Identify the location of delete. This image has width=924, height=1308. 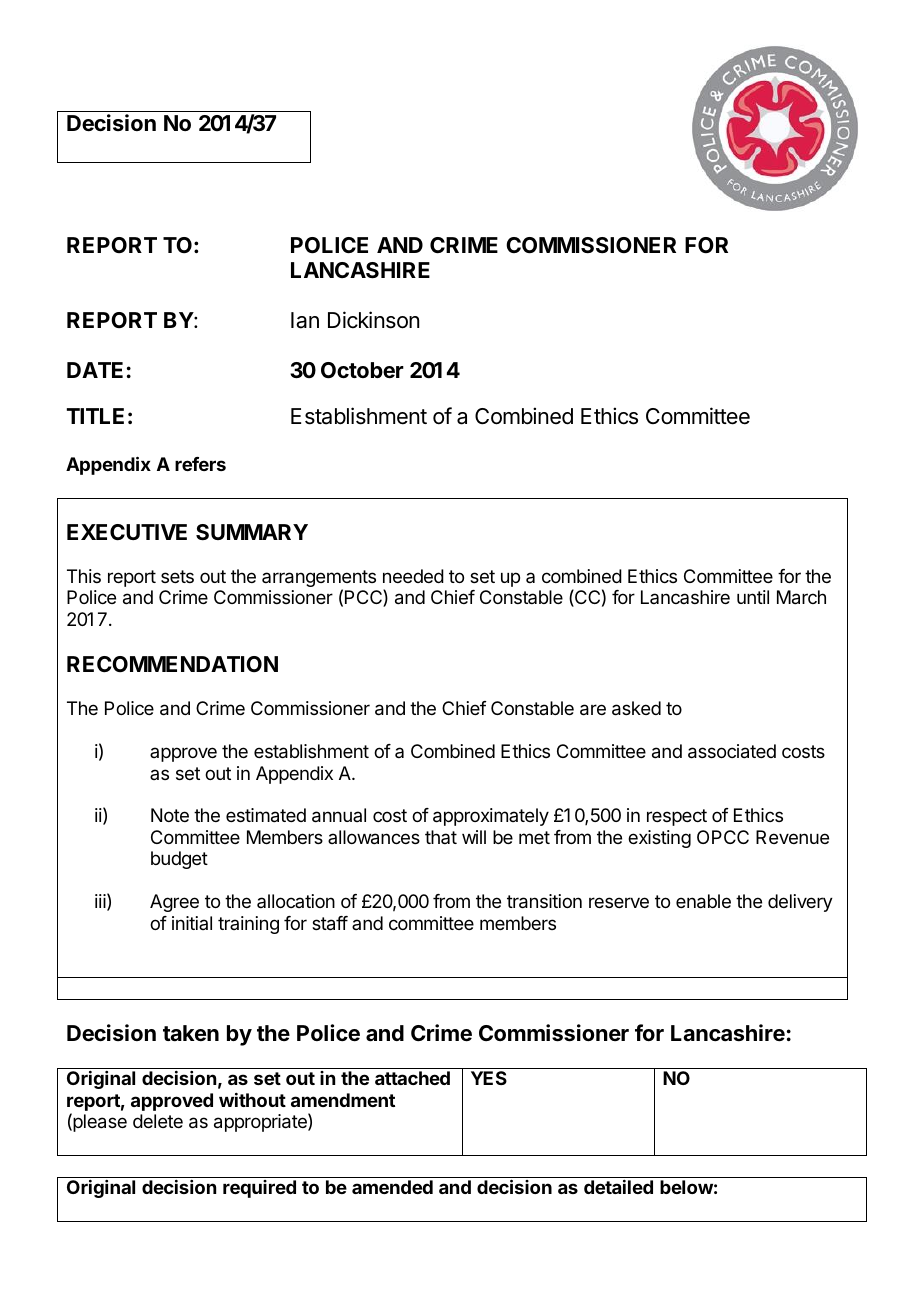
(158, 1121).
